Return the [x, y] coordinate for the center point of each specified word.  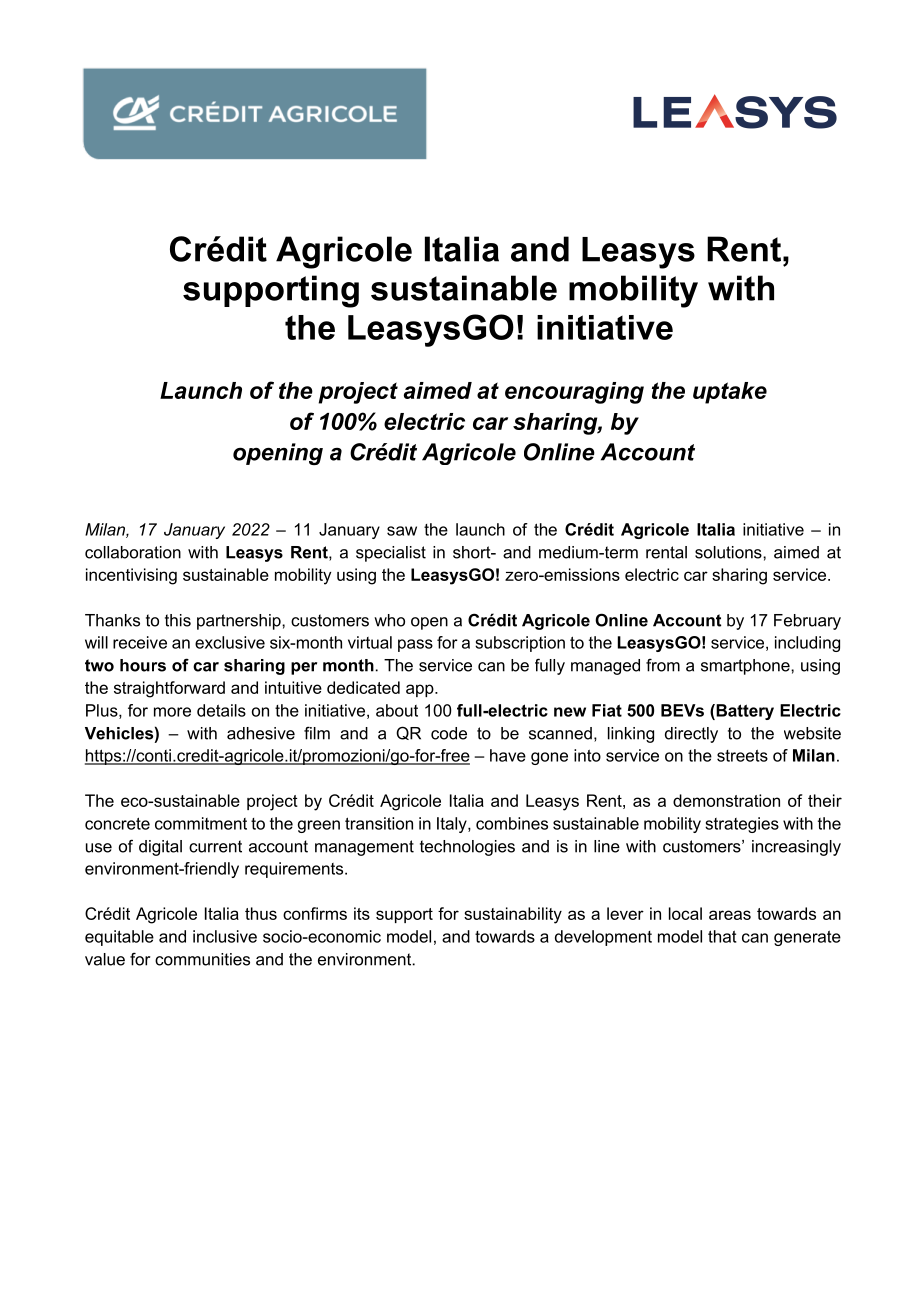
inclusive [225, 936]
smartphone [746, 667]
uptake [730, 393]
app [421, 690]
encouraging [574, 393]
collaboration [133, 552]
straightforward [169, 689]
